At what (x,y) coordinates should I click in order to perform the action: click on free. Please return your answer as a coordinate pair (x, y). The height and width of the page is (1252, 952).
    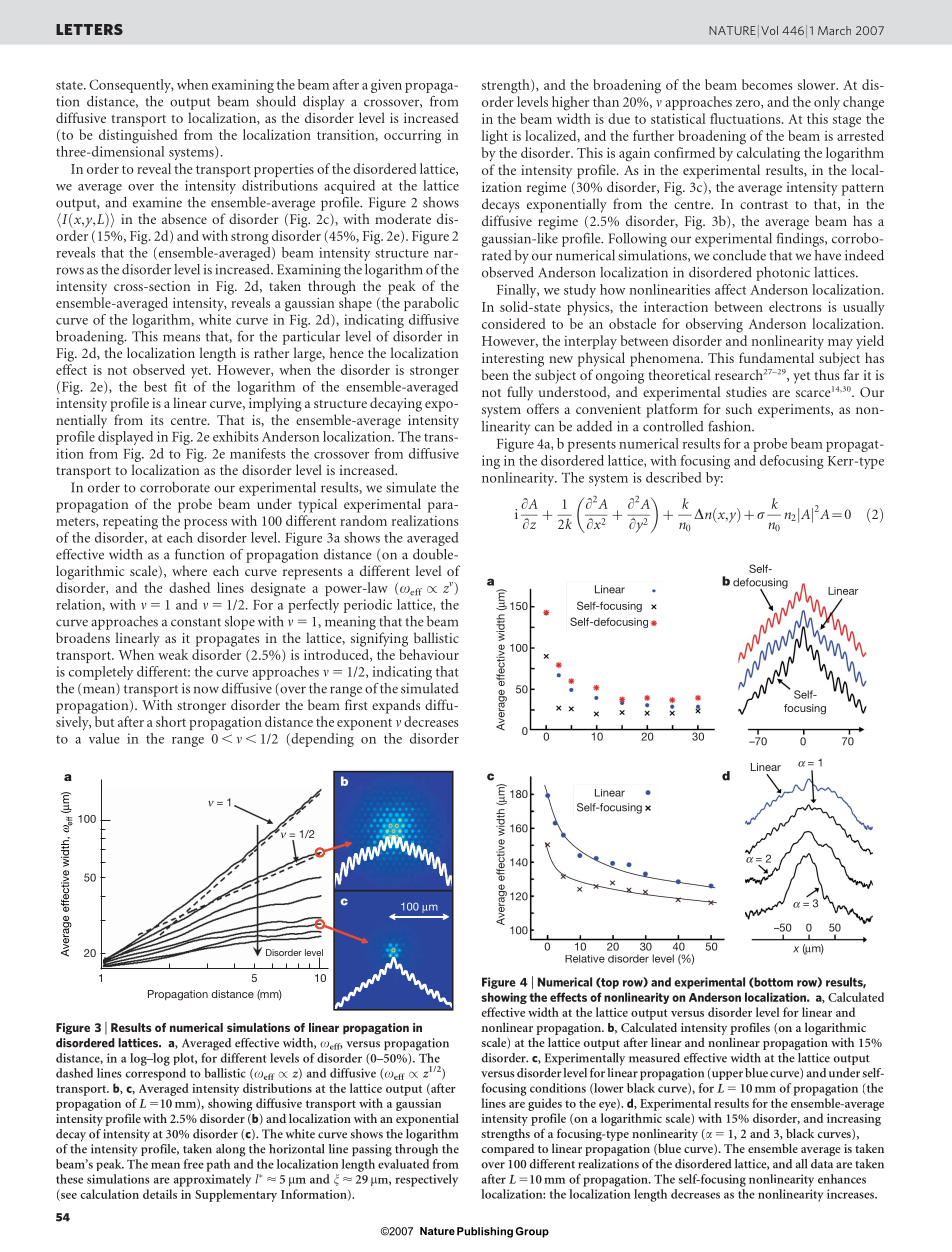
    Looking at the image, I should click on (194, 1164).
